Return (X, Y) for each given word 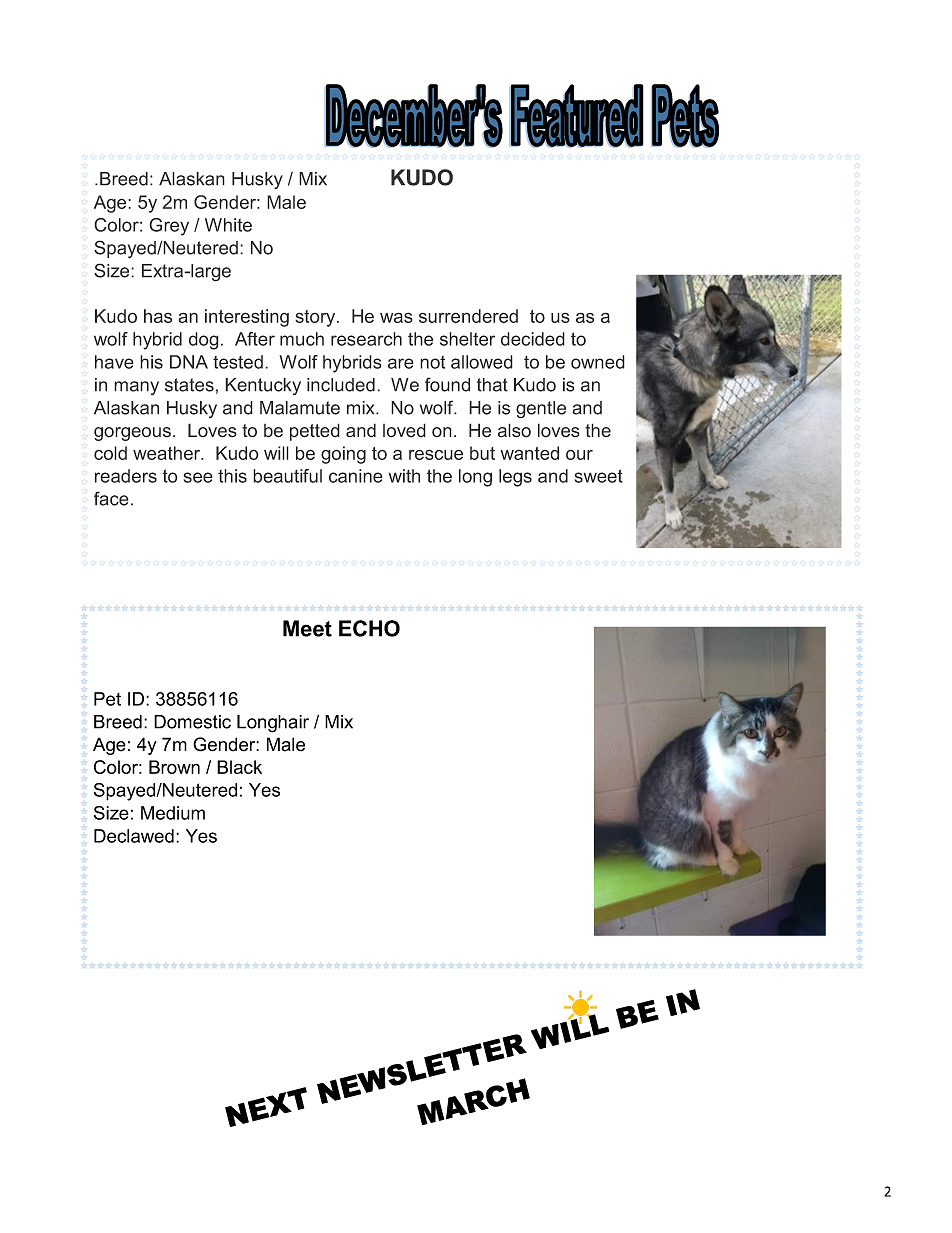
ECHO (369, 628)
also (514, 430)
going (343, 455)
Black (239, 767)
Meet (307, 628)
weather (168, 453)
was (396, 317)
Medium (173, 813)
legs (515, 478)
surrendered (468, 316)
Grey (169, 227)
